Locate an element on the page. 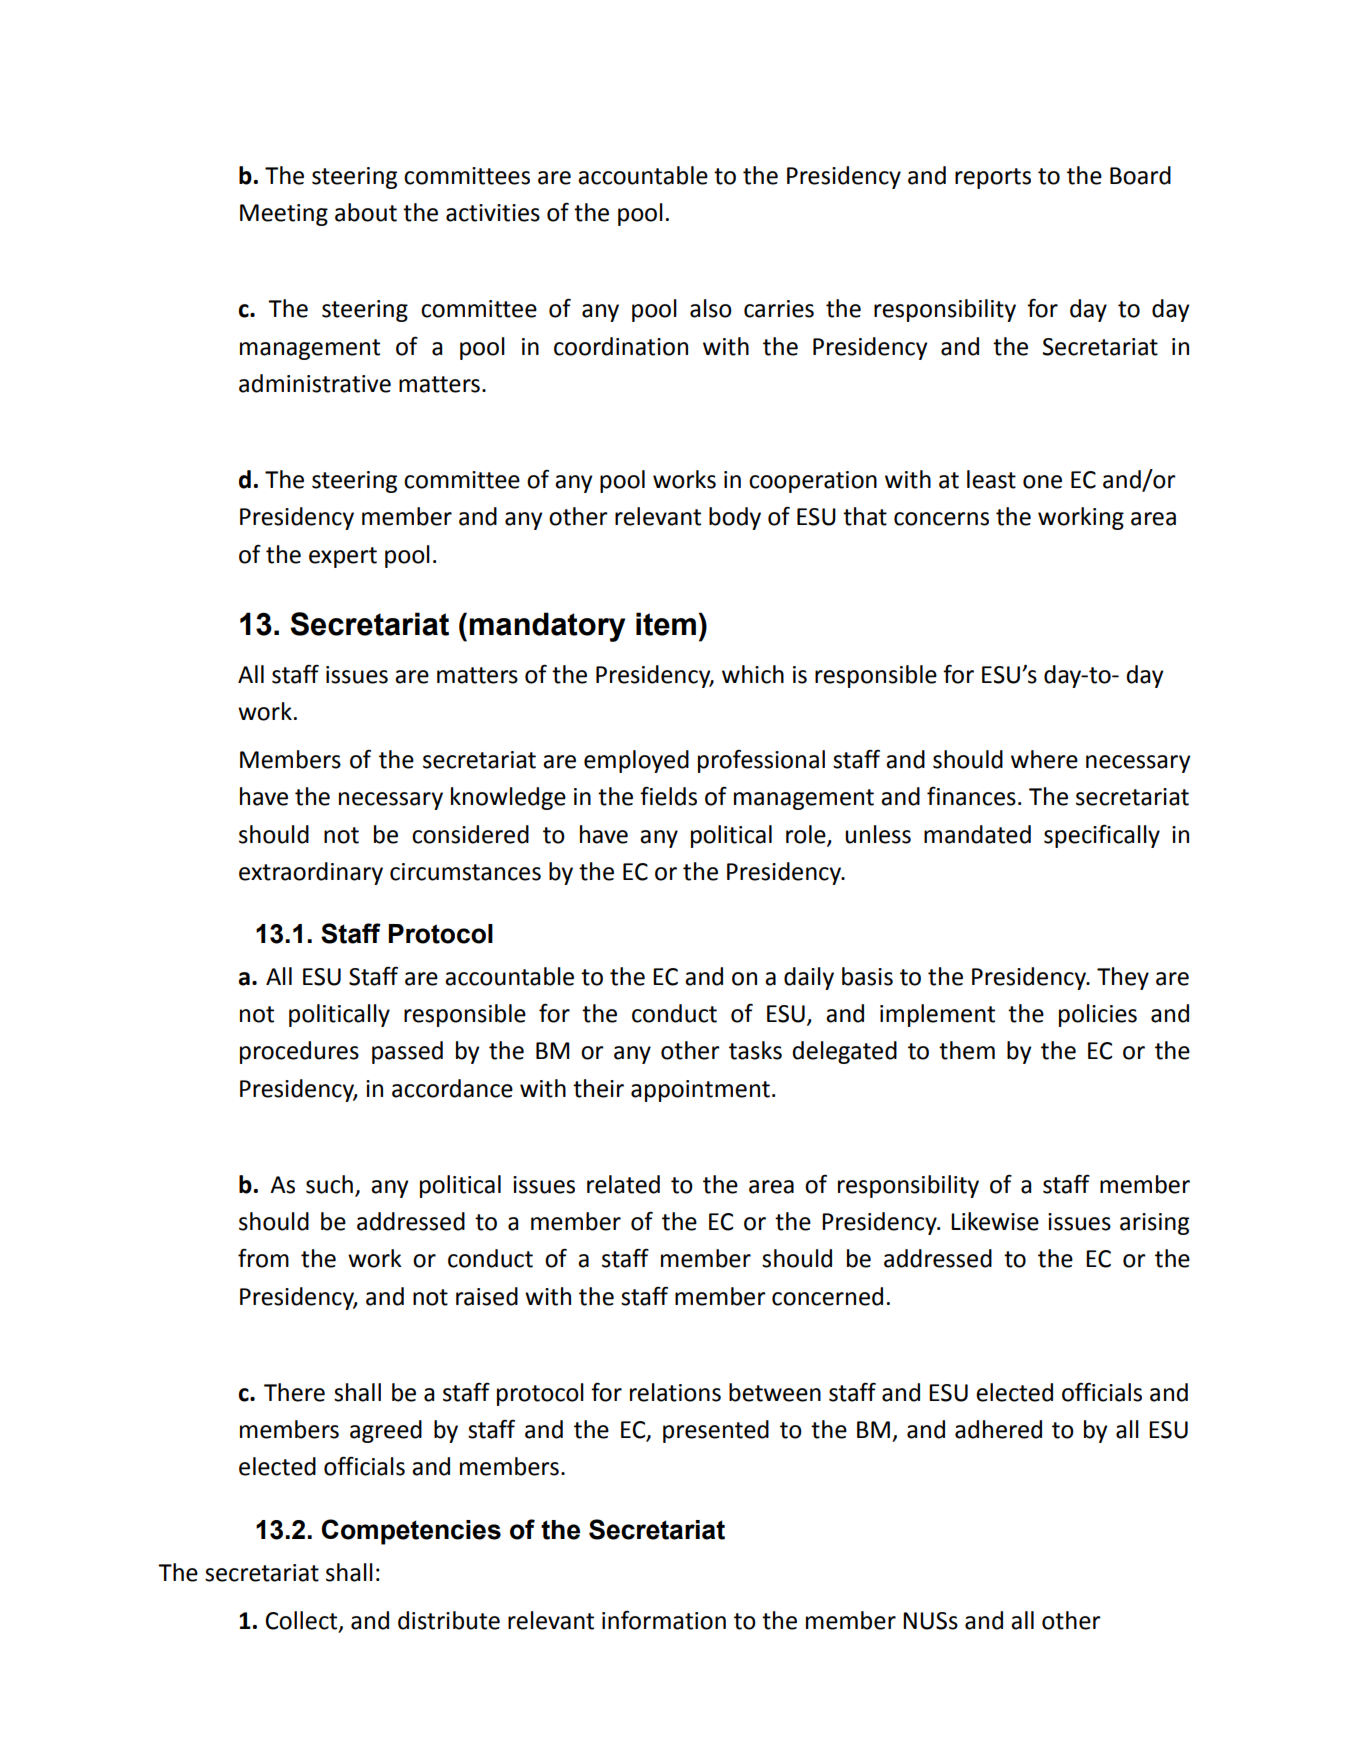 The height and width of the image is (1748, 1350). policies is located at coordinates (1098, 1015).
